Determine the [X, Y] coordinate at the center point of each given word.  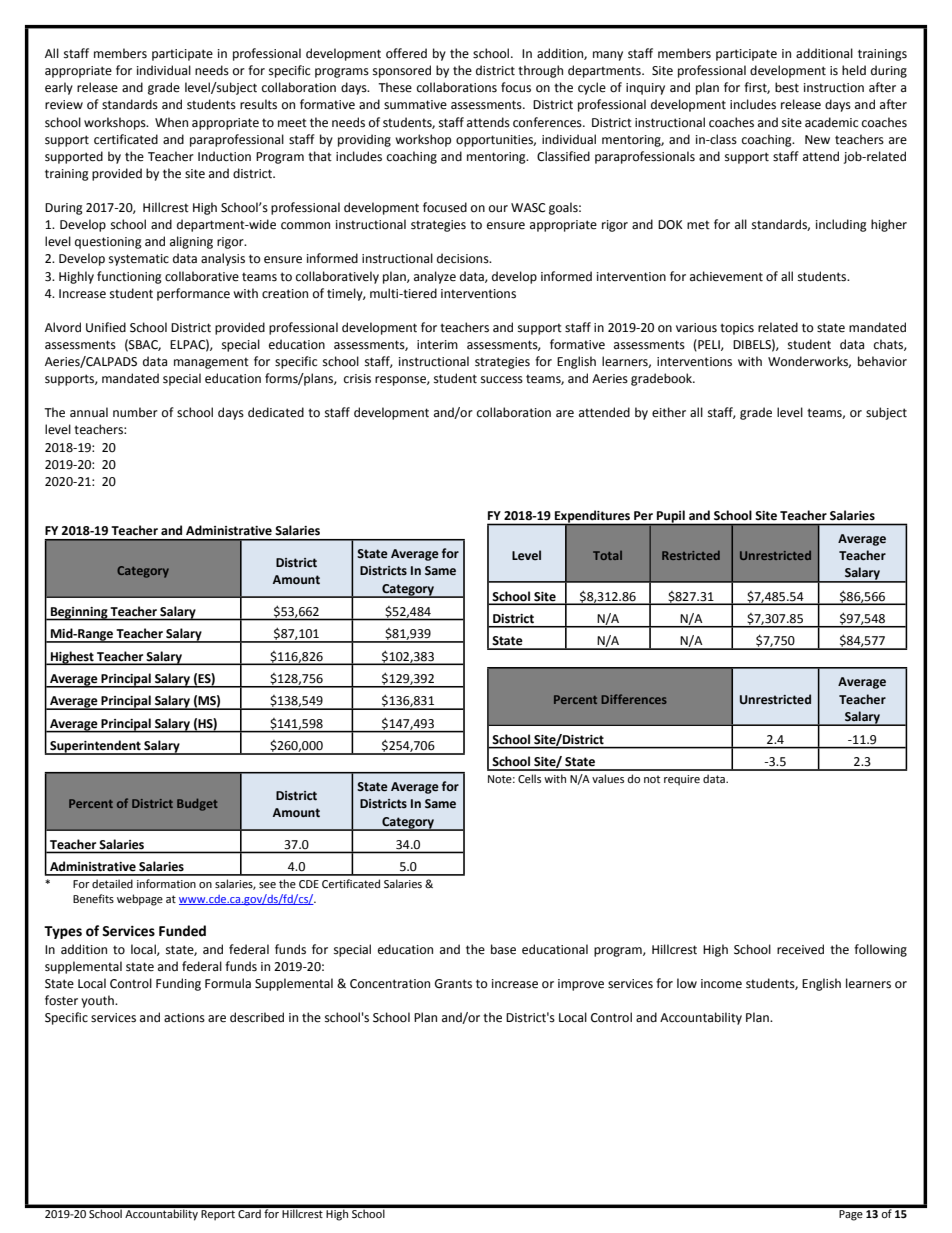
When [171, 122]
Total [607, 555]
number [135, 412]
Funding [178, 984]
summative [415, 105]
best [787, 87]
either [669, 412]
